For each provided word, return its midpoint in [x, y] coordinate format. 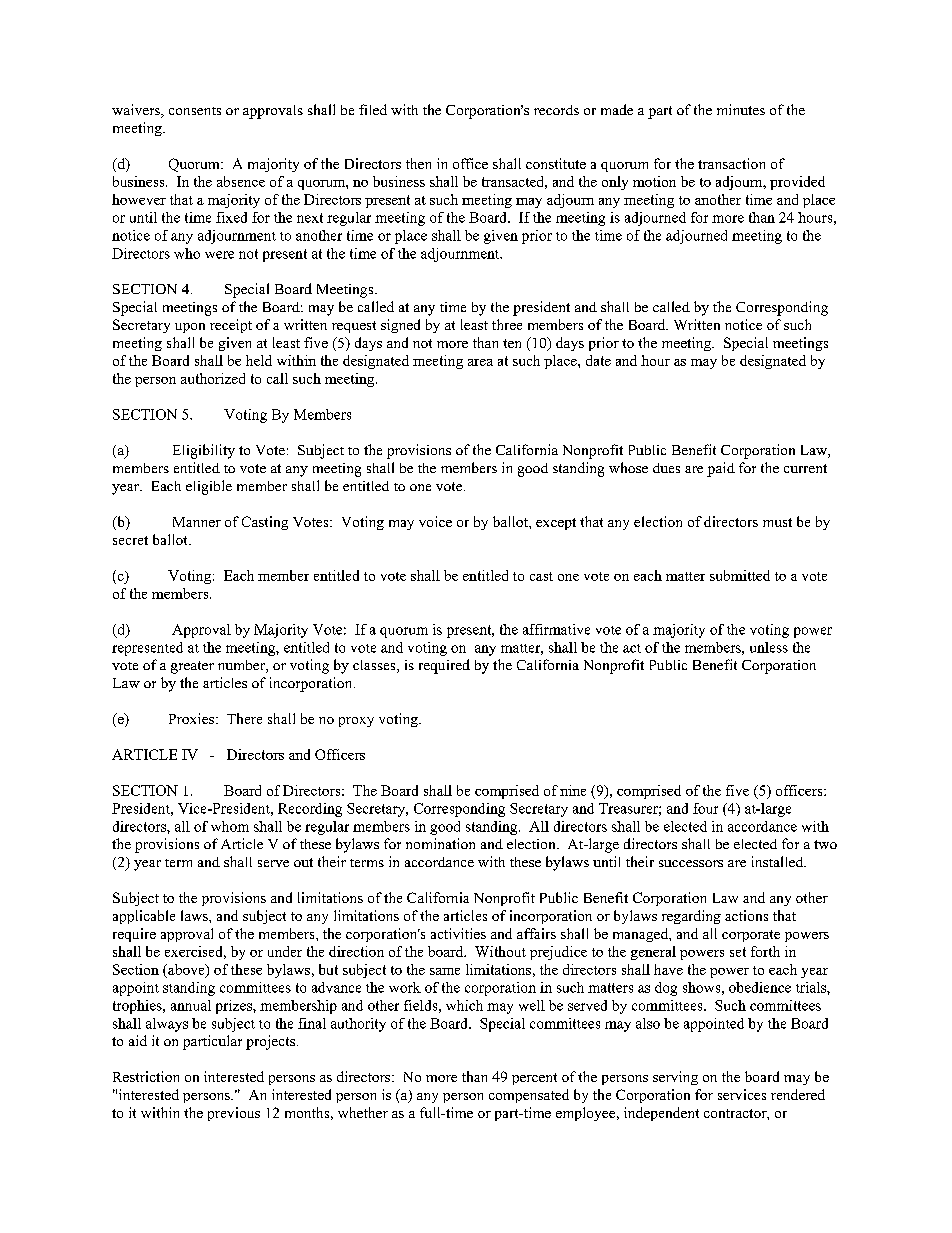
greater [192, 667]
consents [195, 111]
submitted [740, 575]
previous [234, 1114]
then [418, 163]
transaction [731, 163]
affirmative [556, 629]
